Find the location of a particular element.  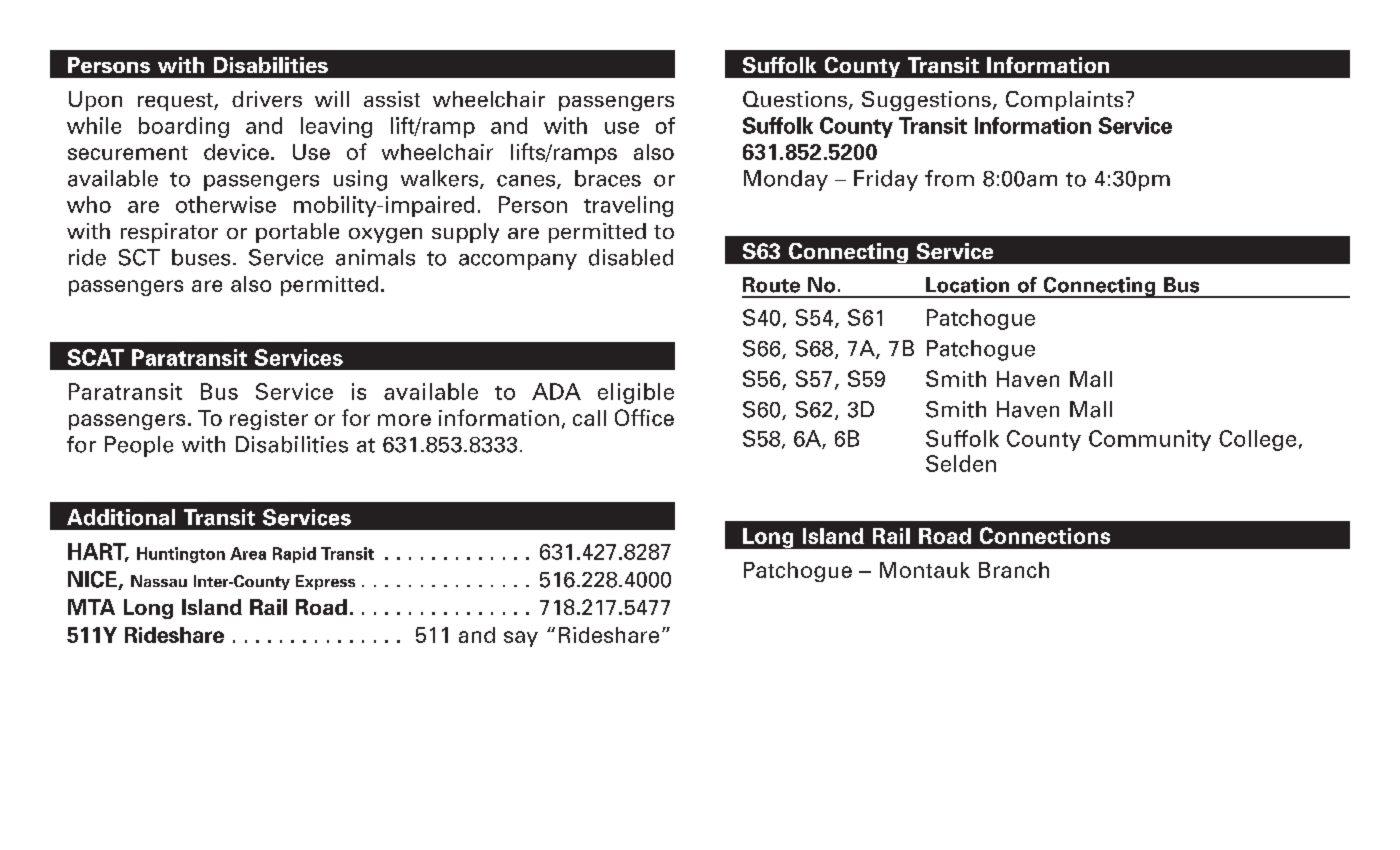

Community is located at coordinates (1150, 440).
